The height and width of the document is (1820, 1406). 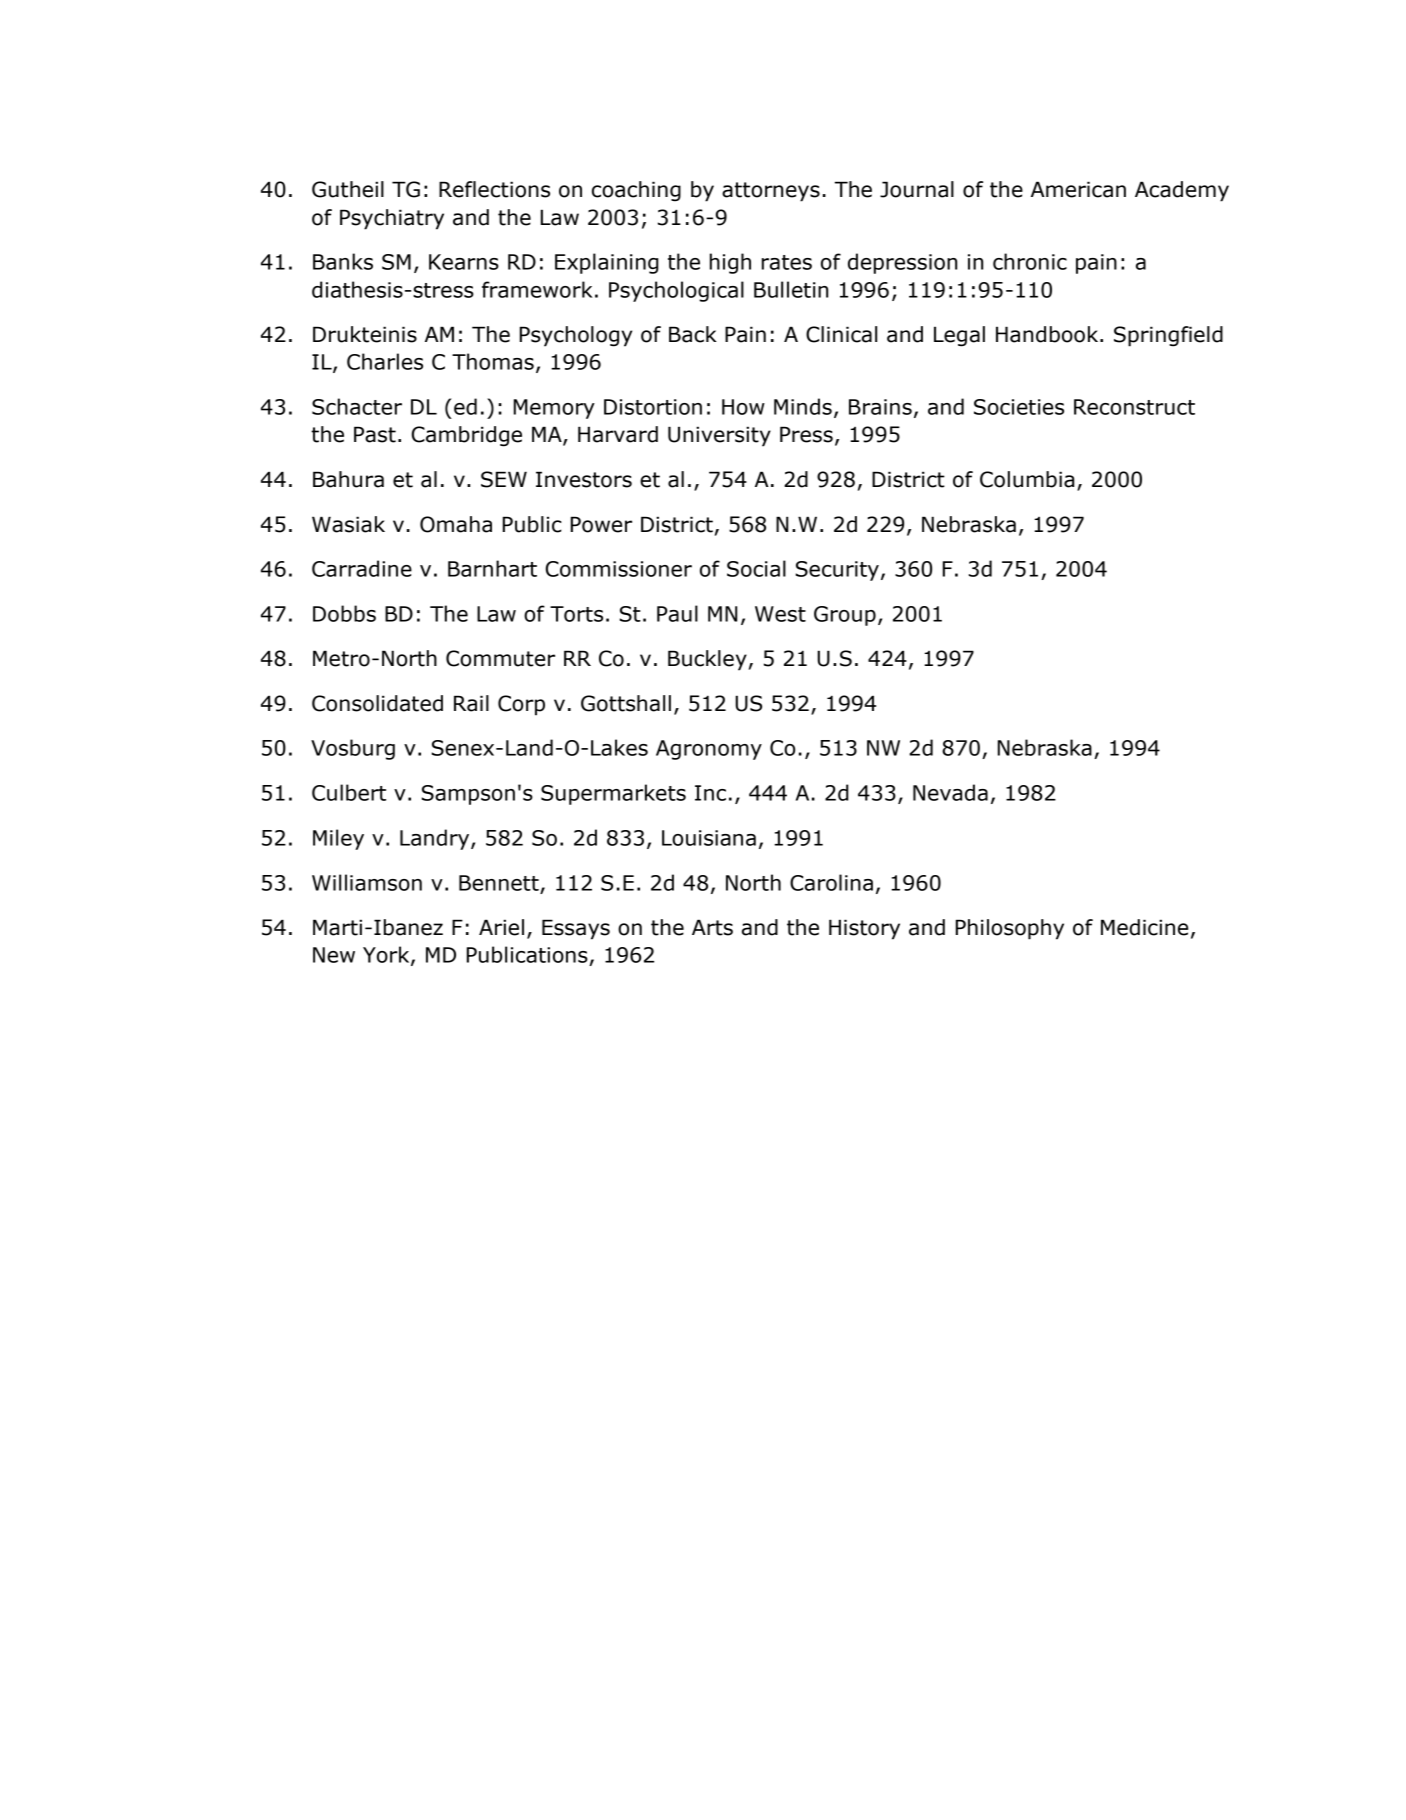 I want to click on attorneys, so click(x=771, y=192).
